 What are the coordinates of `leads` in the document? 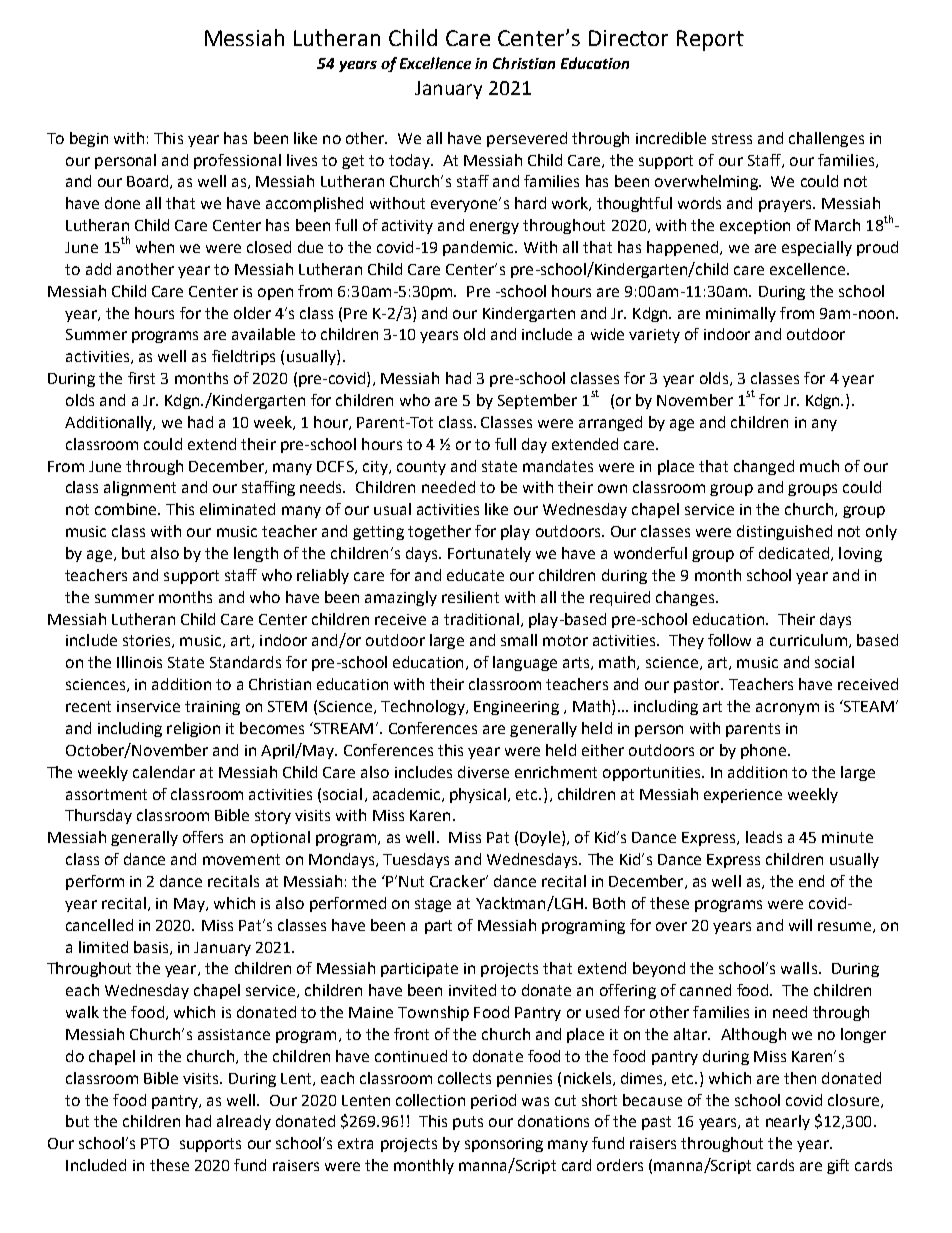 It's located at (764, 837).
